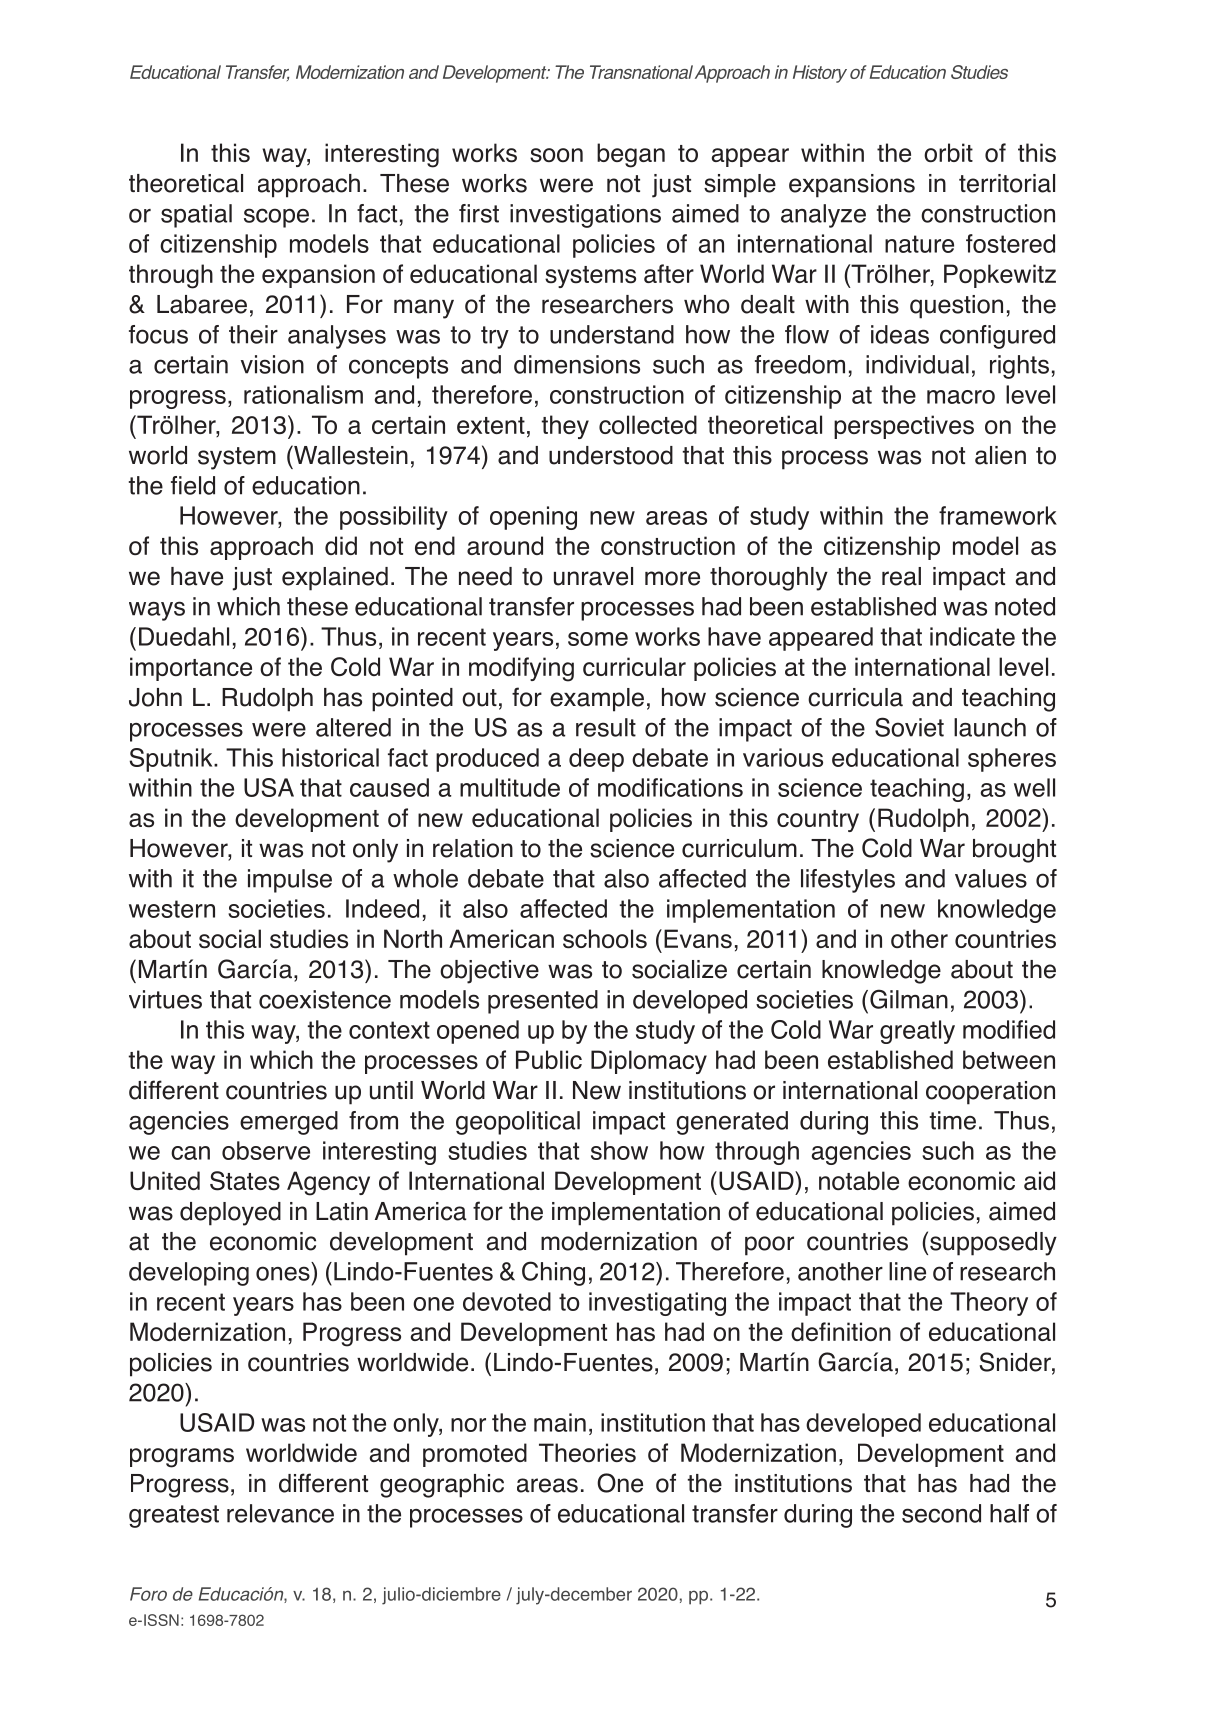 Image resolution: width=1214 pixels, height=1714 pixels. I want to click on Soviet, so click(909, 727).
